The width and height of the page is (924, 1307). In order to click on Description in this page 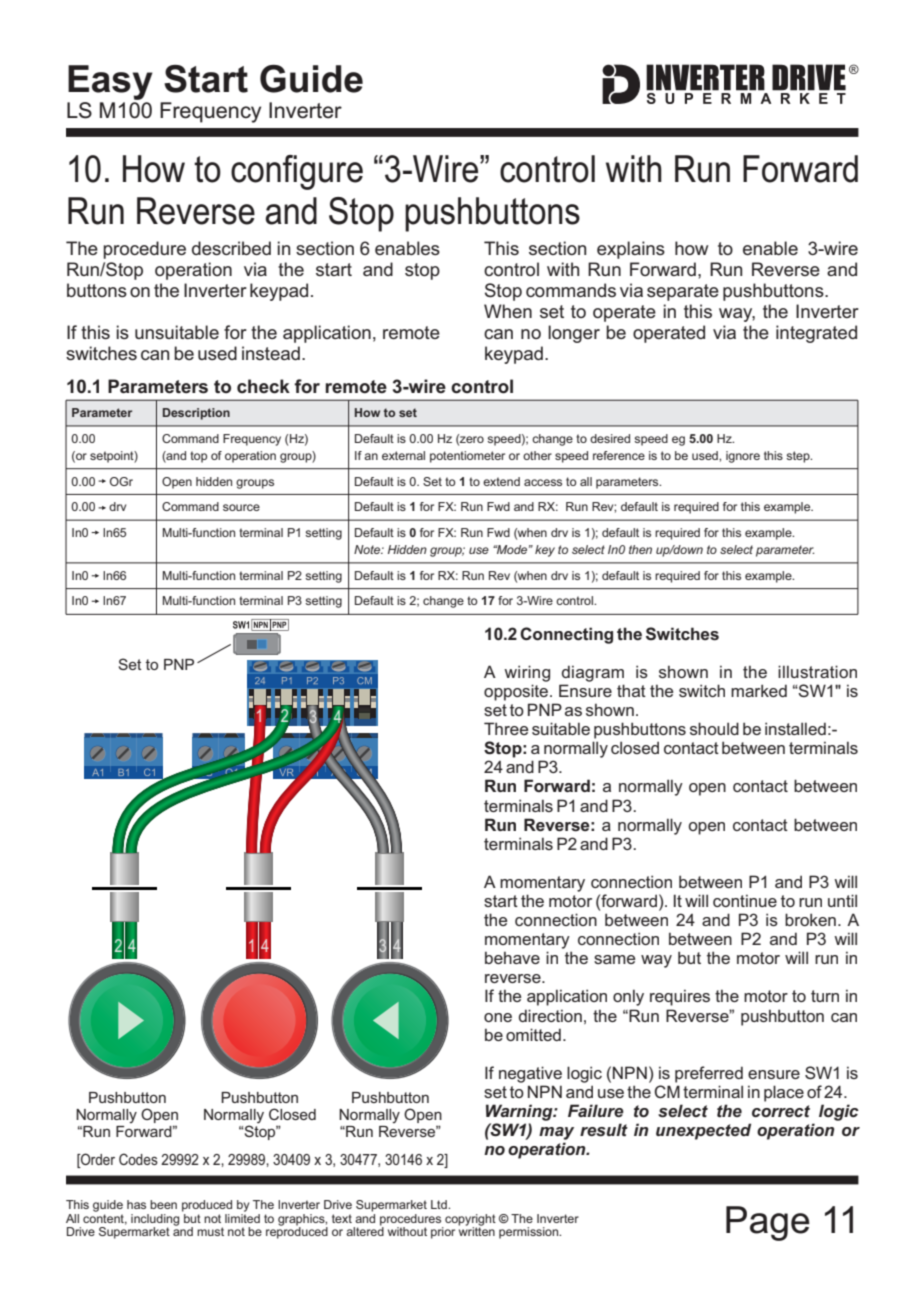, I will do `click(196, 414)`.
